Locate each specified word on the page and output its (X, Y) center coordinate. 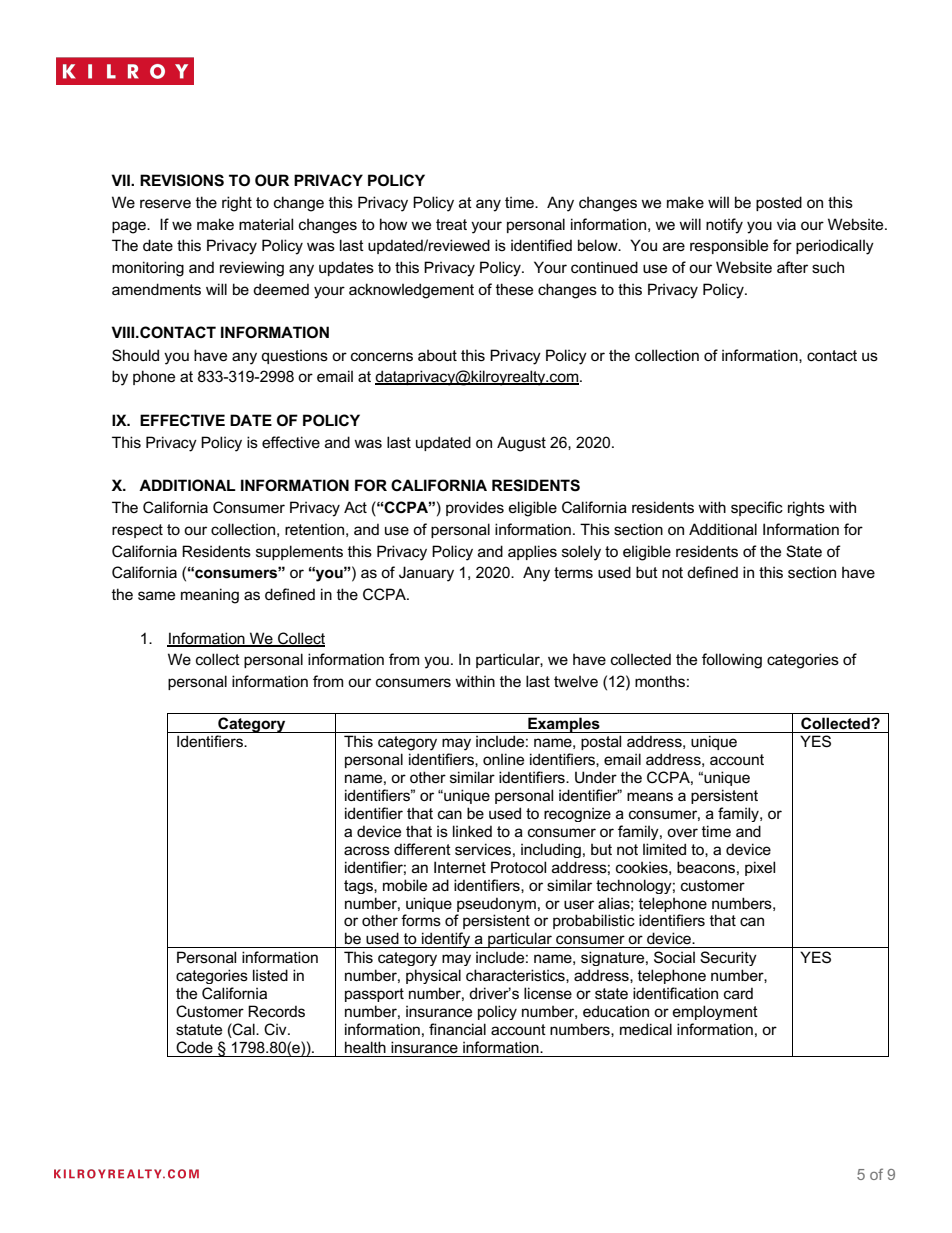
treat (451, 224)
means (650, 796)
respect (137, 531)
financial (457, 1029)
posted (779, 203)
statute (199, 1029)
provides (475, 508)
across (367, 850)
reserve (165, 203)
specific (757, 508)
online (503, 759)
